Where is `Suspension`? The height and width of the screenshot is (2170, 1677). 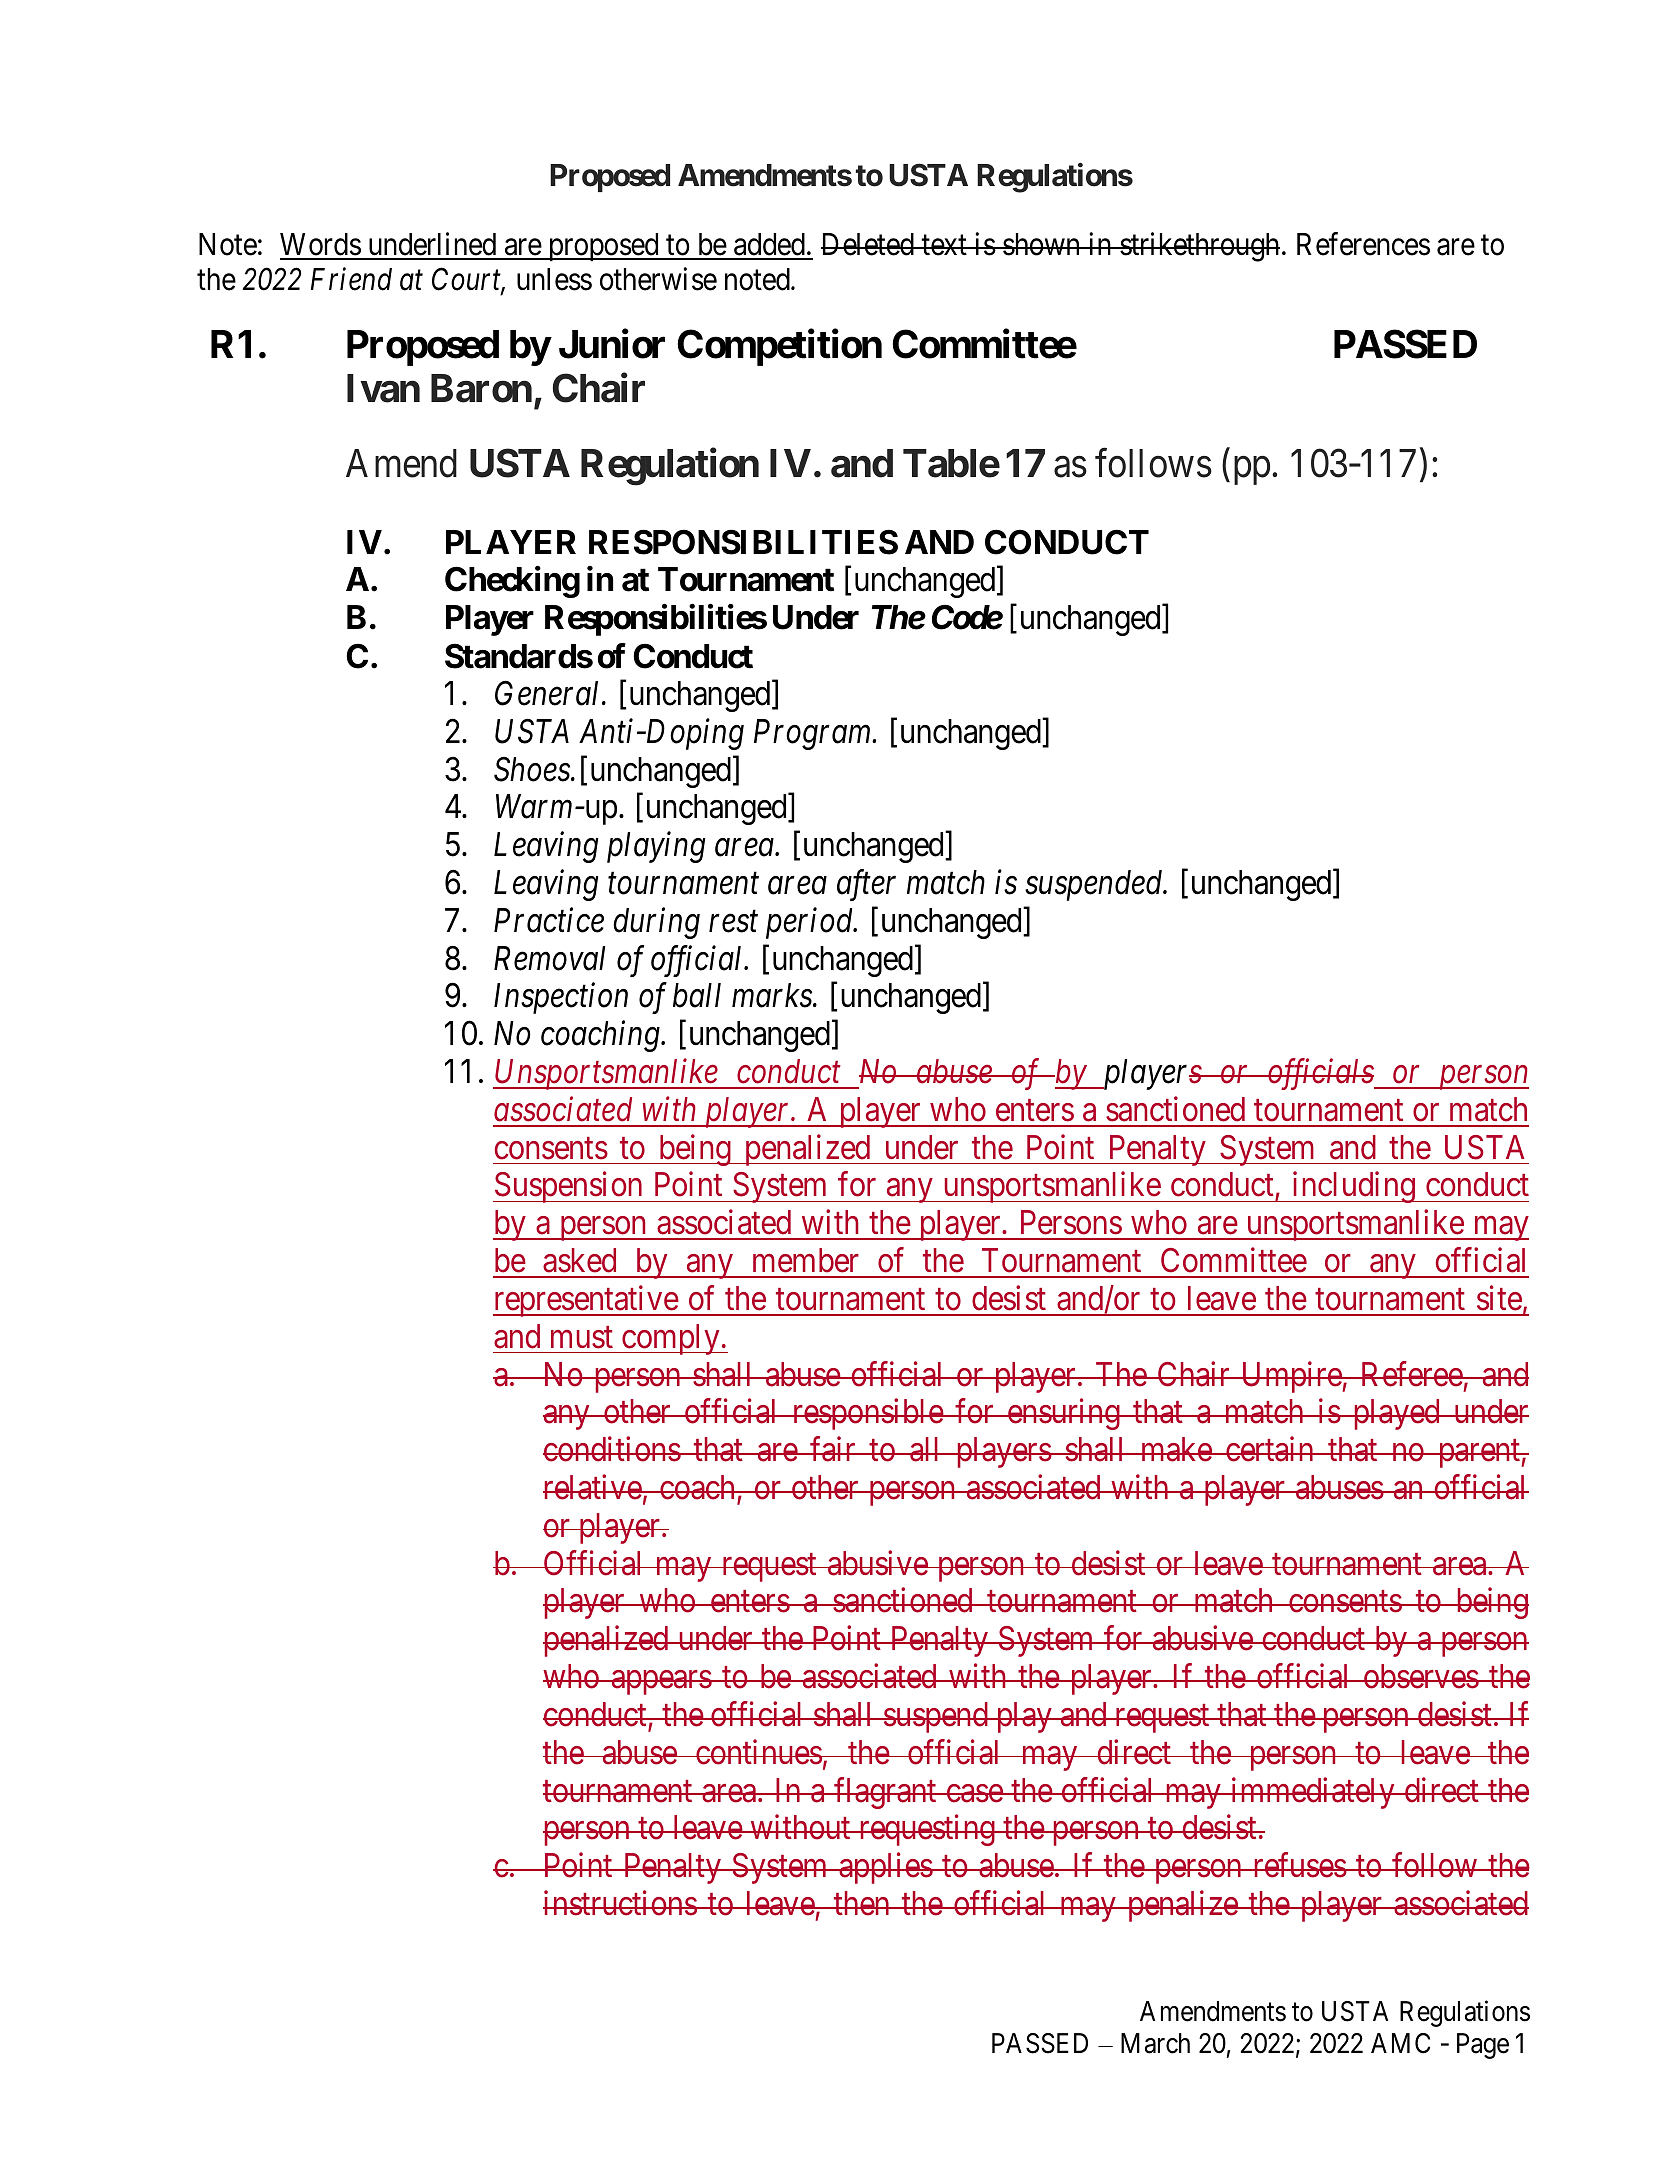 Suspension is located at coordinates (569, 1187).
